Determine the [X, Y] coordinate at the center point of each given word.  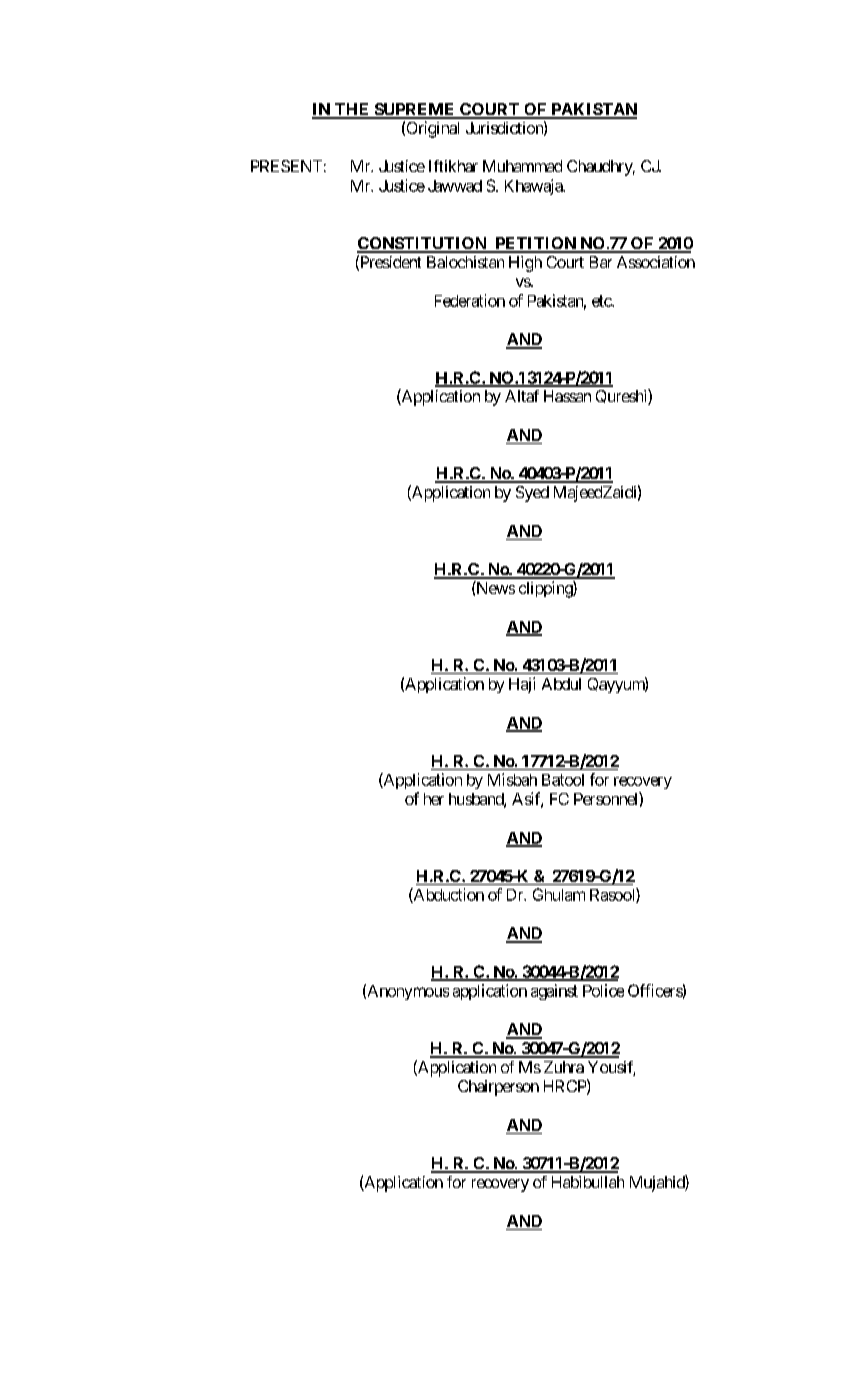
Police [603, 990]
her [434, 799]
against [554, 992]
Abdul [561, 684]
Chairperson [498, 1088]
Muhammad [522, 166]
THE [352, 110]
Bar [601, 262]
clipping [546, 589]
